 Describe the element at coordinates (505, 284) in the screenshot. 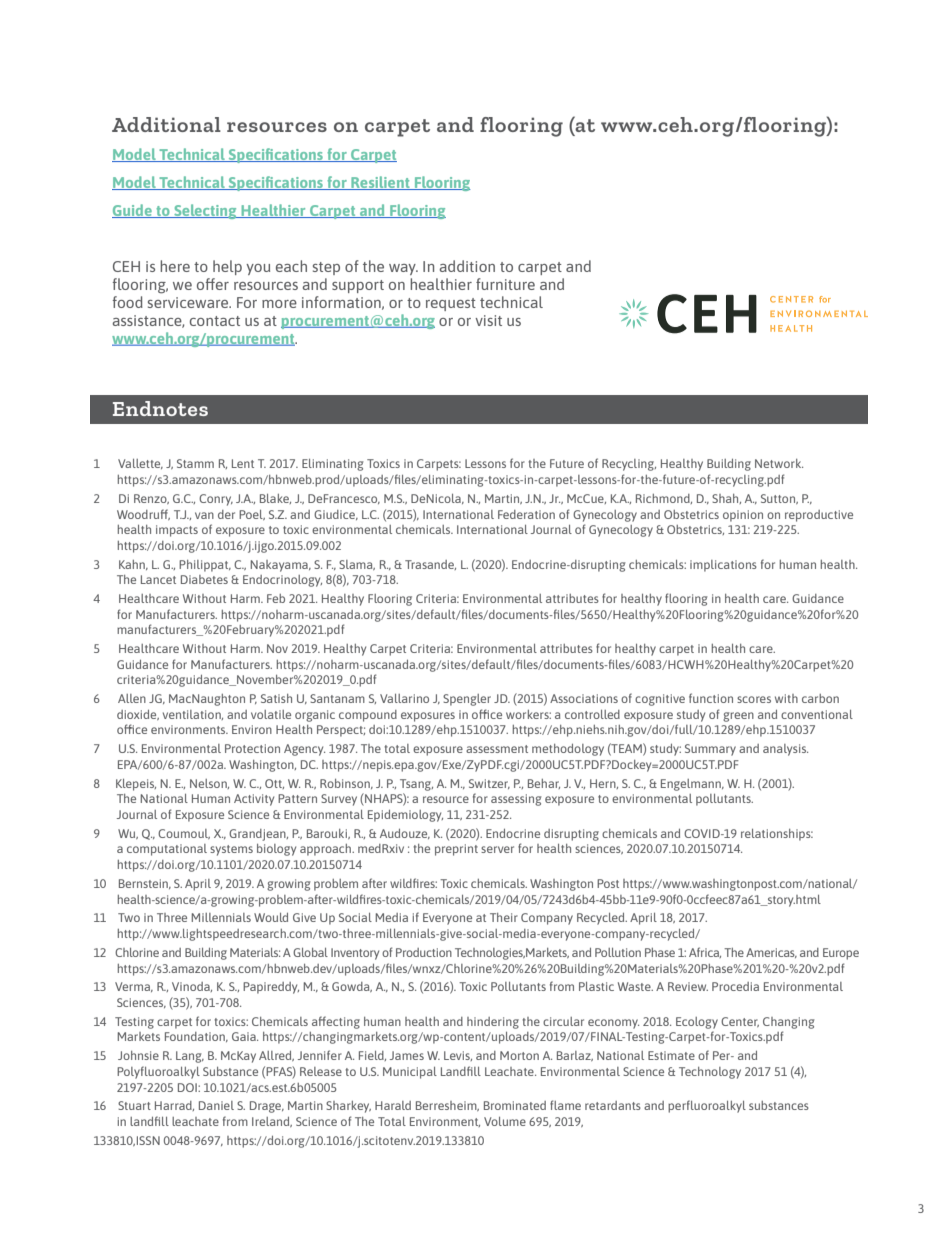

I see `furniture` at that location.
